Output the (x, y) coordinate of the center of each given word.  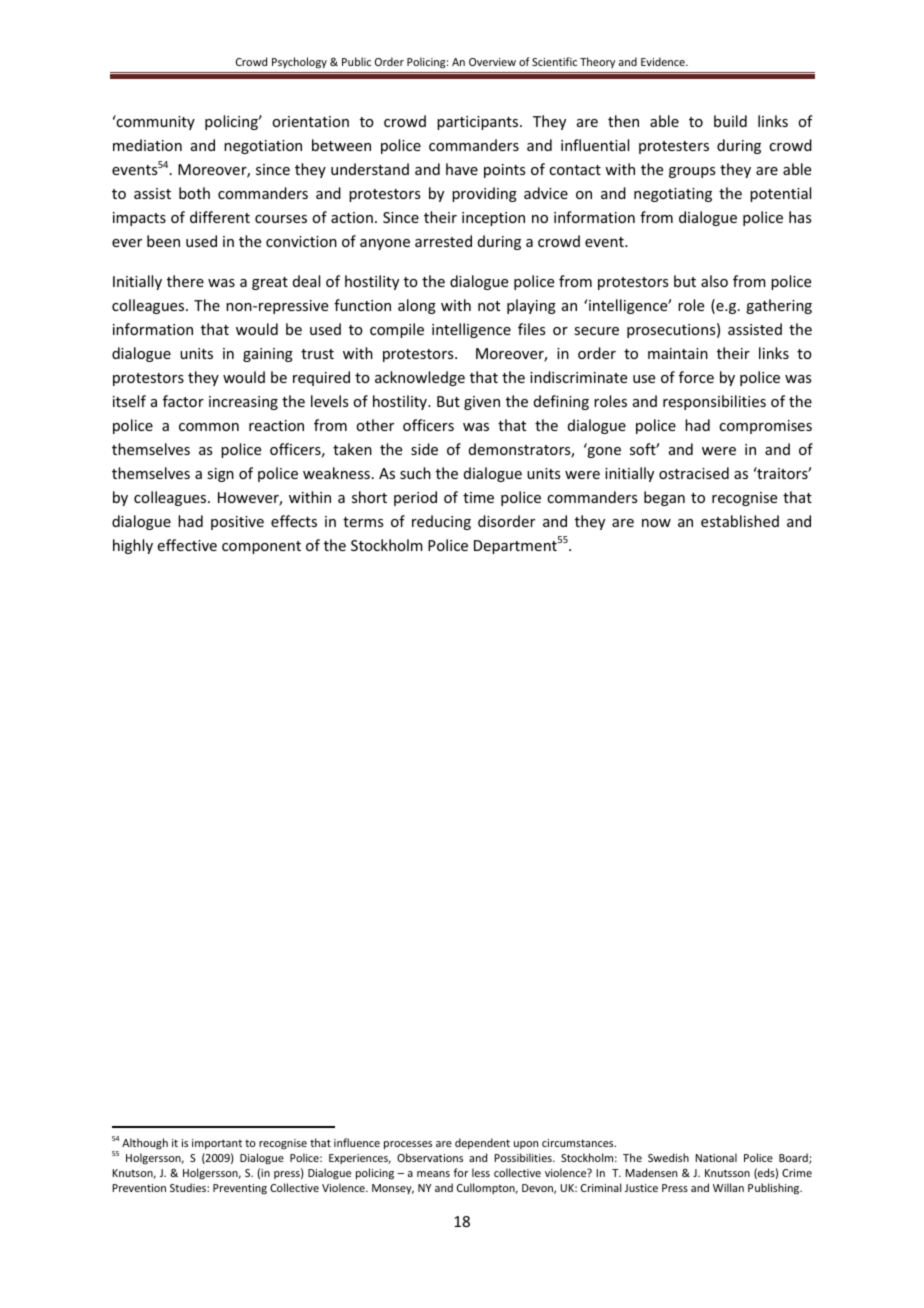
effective (187, 545)
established (740, 521)
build (730, 121)
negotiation (263, 147)
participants (479, 123)
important (217, 1144)
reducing (441, 522)
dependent (482, 1143)
